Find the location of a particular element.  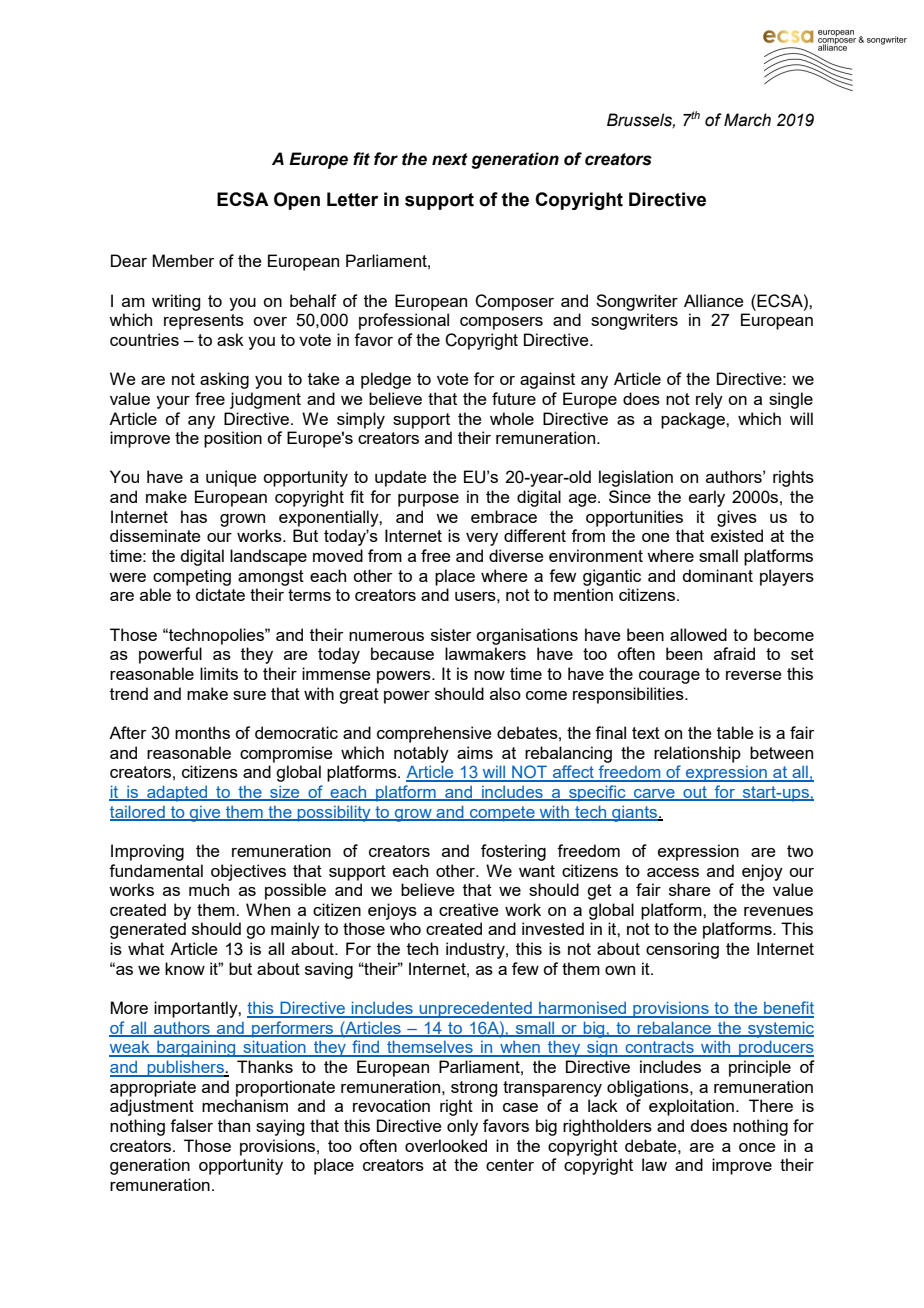

only is located at coordinates (462, 1127).
